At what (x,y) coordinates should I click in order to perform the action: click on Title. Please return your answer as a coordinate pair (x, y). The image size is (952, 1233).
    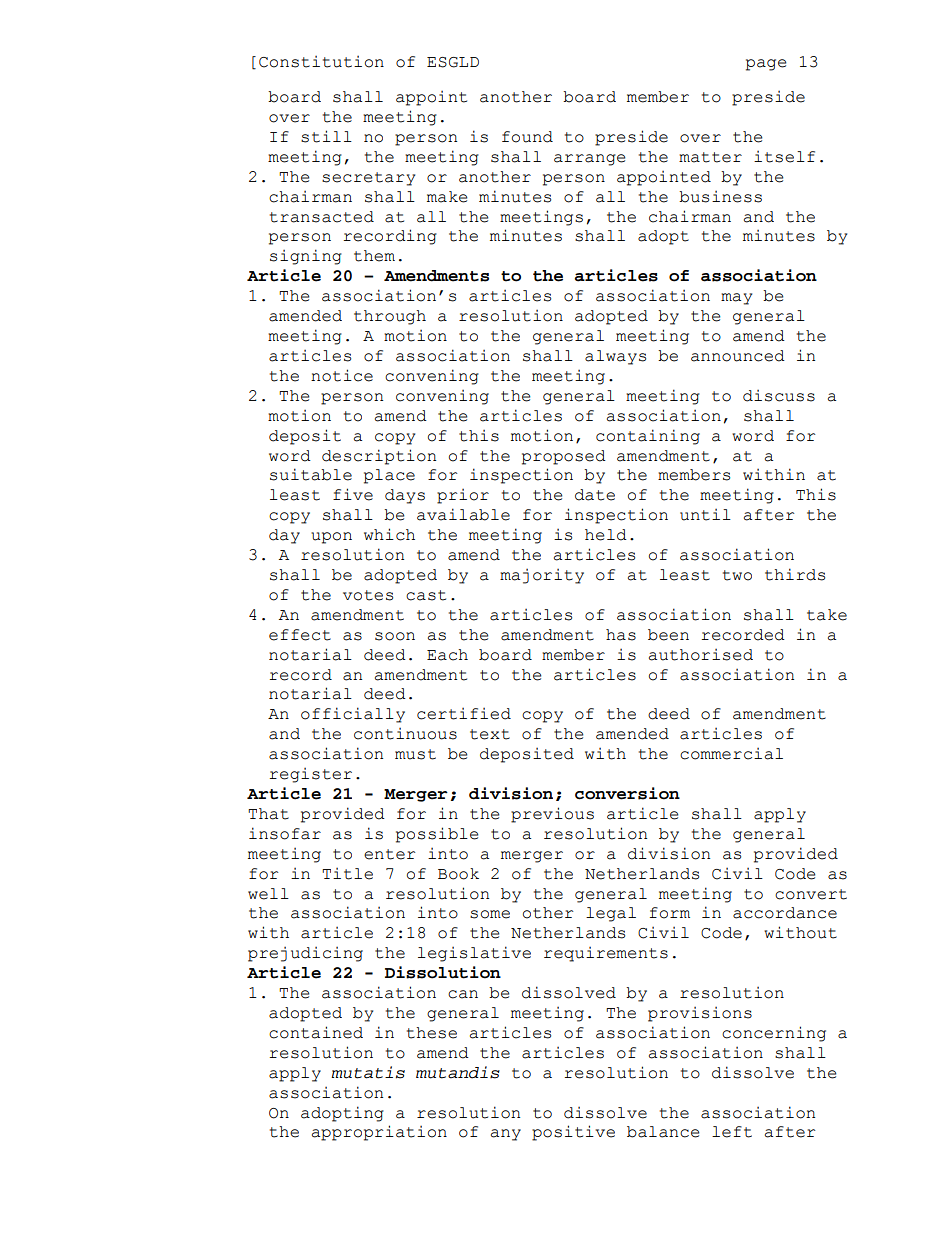
    Looking at the image, I should click on (347, 874).
